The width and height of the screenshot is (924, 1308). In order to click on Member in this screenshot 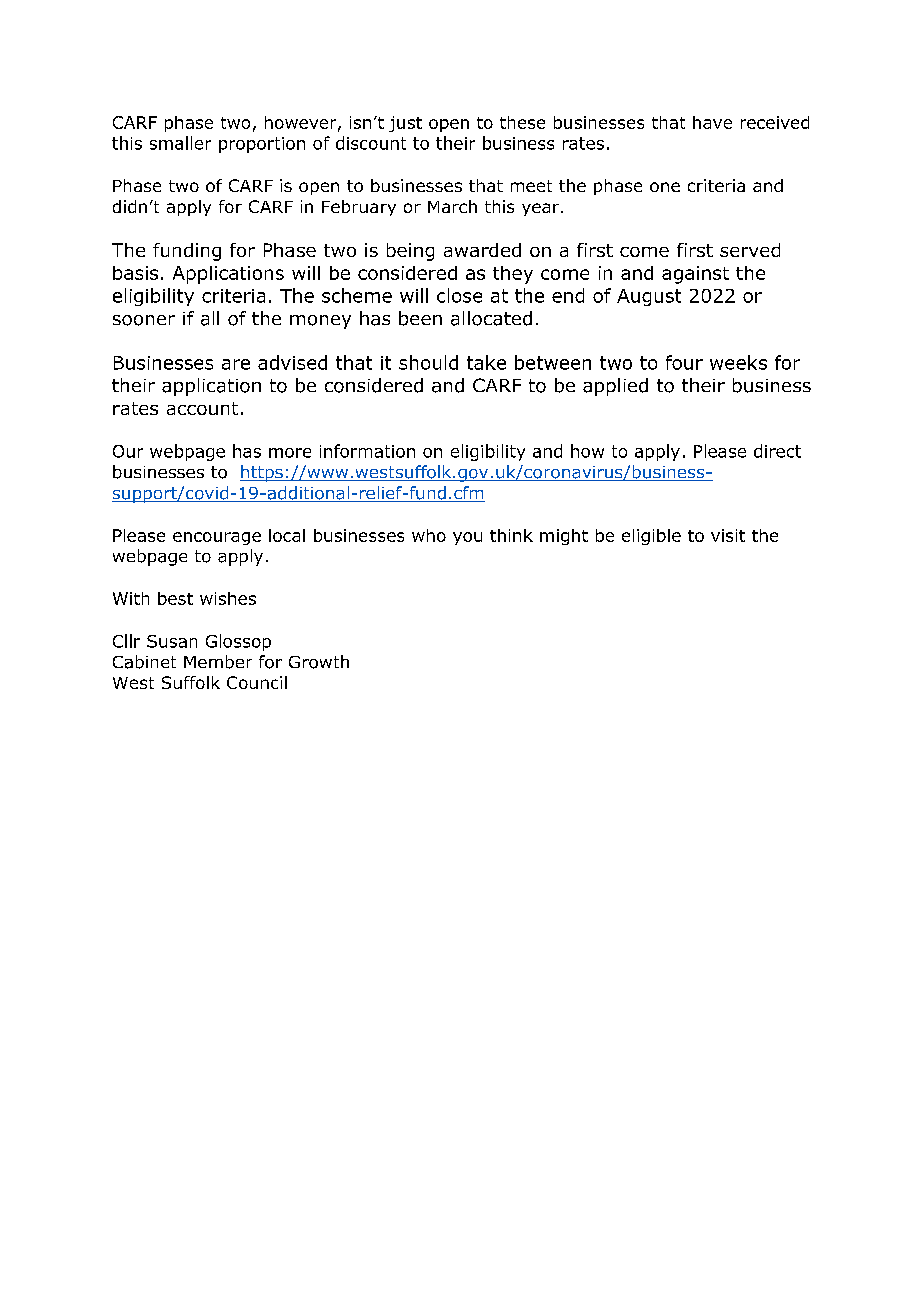, I will do `click(218, 662)`.
